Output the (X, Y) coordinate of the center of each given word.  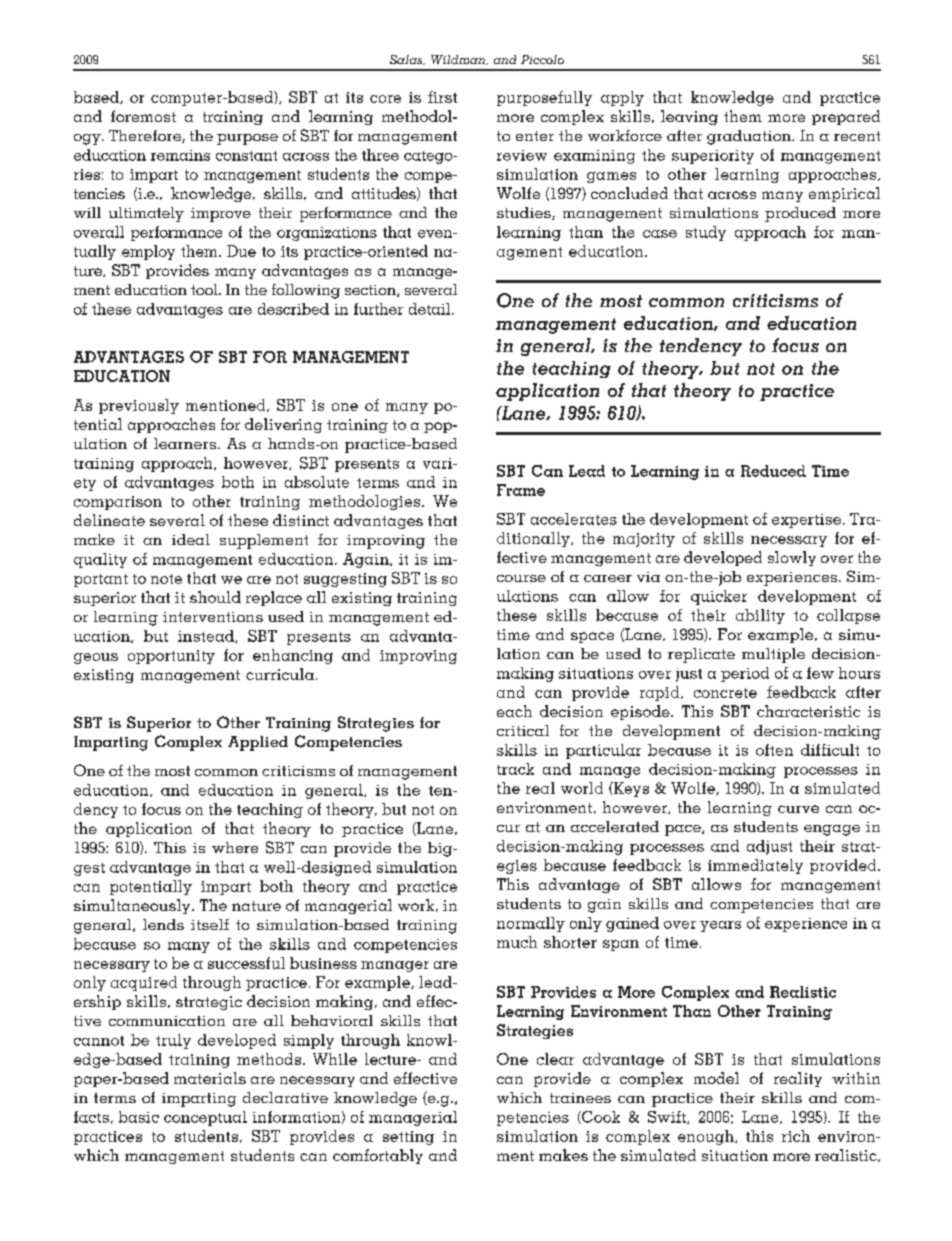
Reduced (773, 471)
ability (760, 616)
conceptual (205, 1118)
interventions (213, 617)
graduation (750, 137)
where (235, 847)
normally (531, 924)
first (442, 97)
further (378, 309)
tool (205, 289)
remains (180, 155)
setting (408, 1138)
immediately (755, 866)
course (521, 578)
